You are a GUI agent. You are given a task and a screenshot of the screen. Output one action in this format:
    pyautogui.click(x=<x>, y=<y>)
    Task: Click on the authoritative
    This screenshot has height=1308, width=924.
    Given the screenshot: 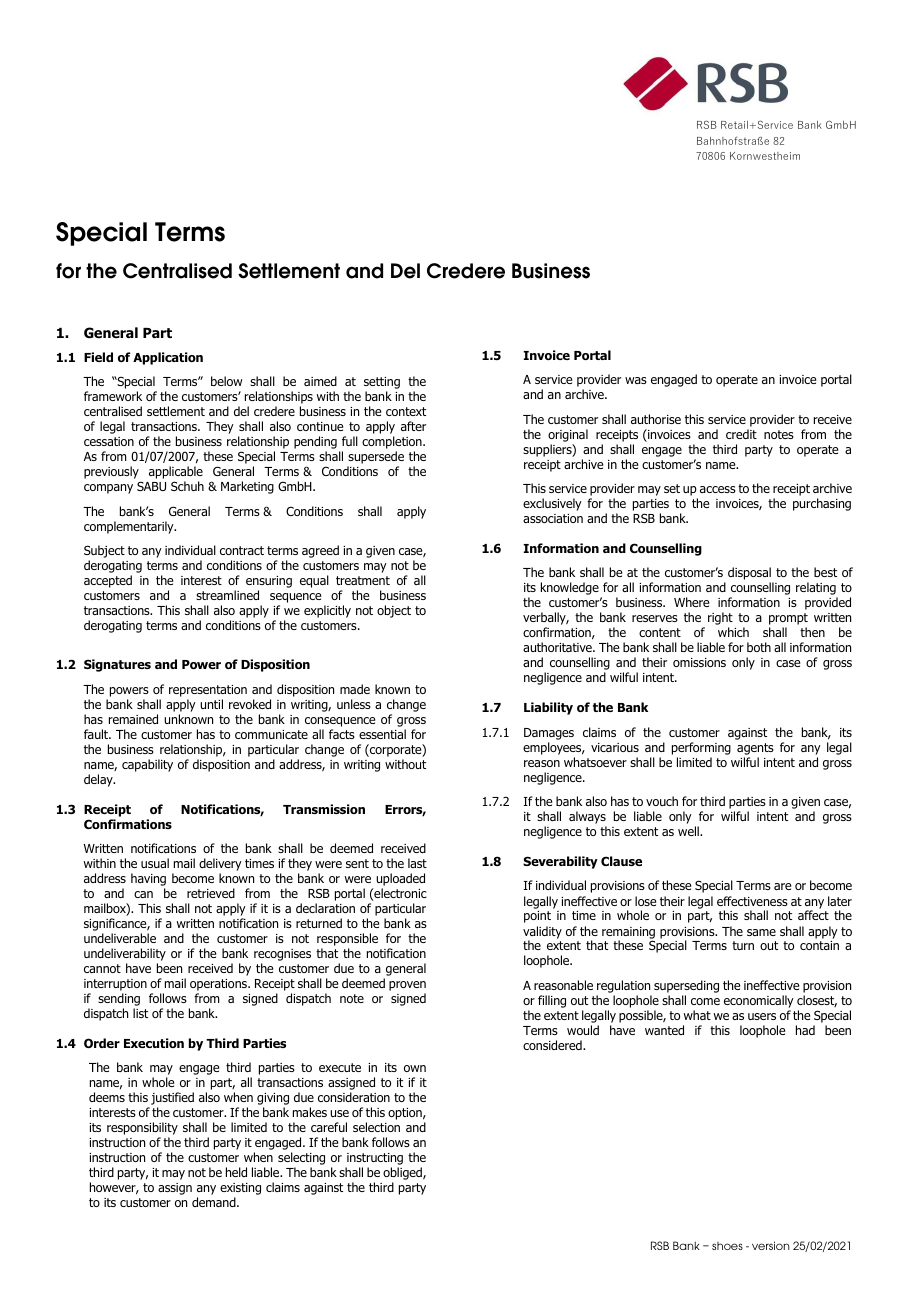 What is the action you would take?
    pyautogui.click(x=558, y=647)
